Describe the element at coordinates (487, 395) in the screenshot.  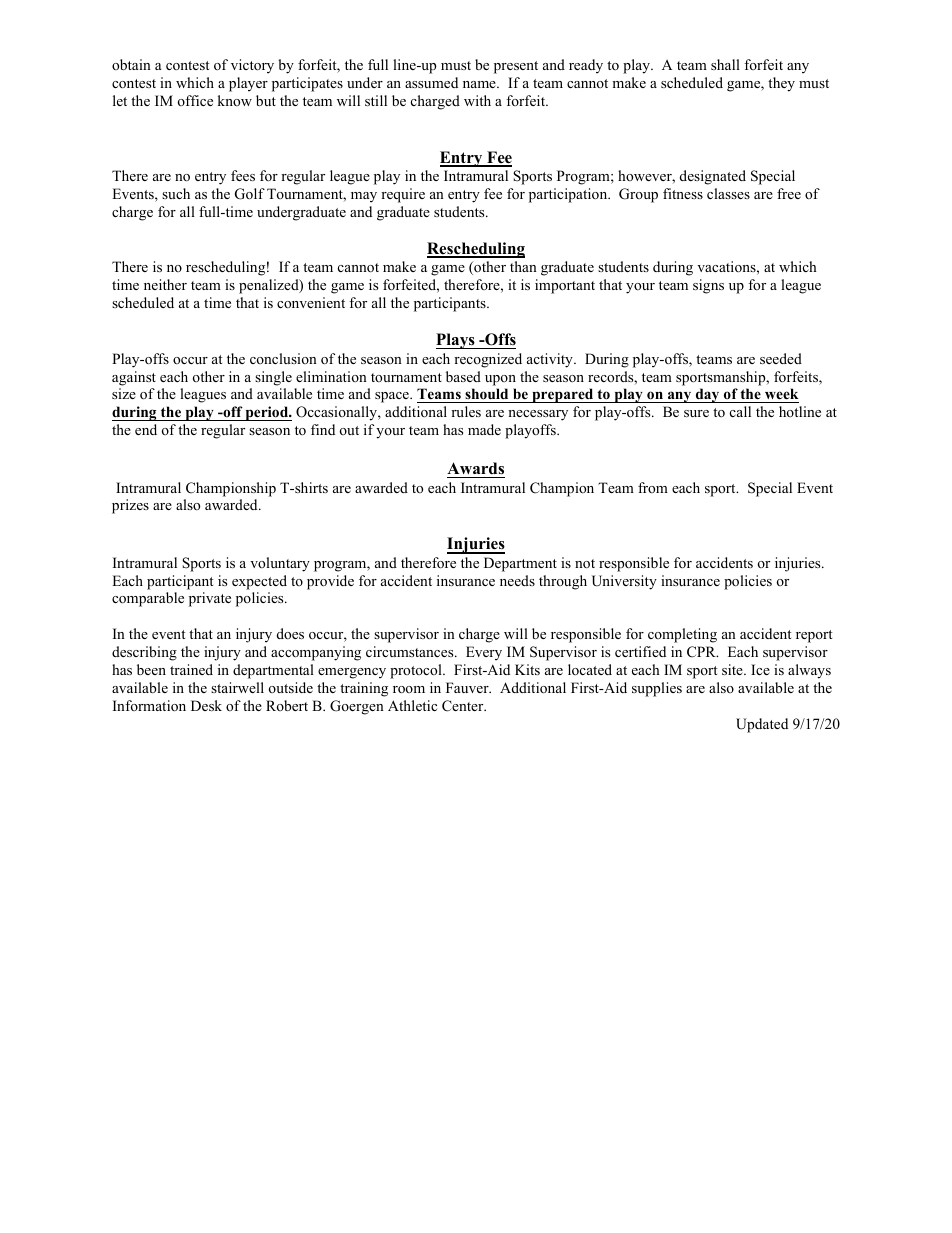
I see `should` at that location.
